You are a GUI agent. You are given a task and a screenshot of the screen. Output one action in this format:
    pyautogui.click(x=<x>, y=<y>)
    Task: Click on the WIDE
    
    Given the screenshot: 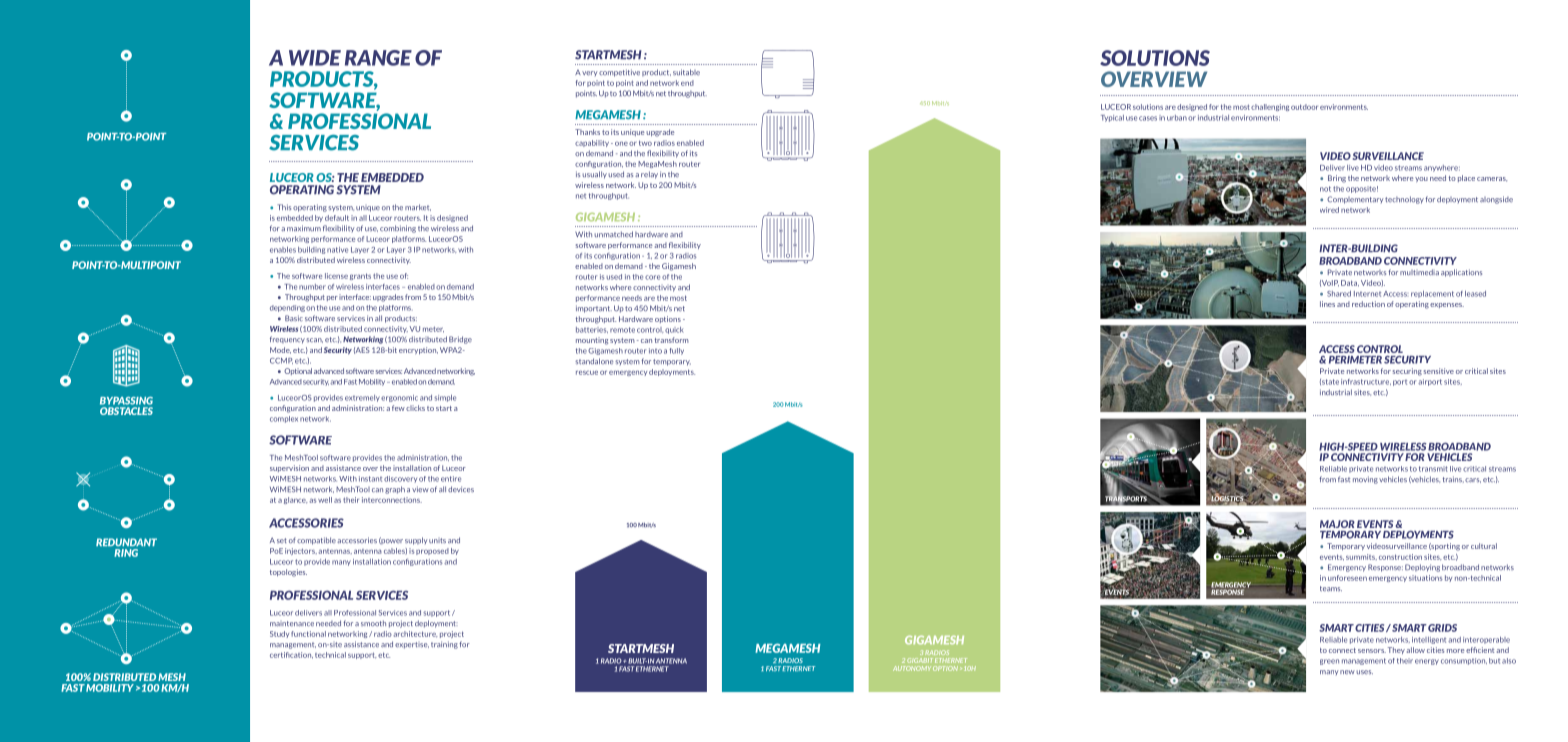 What is the action you would take?
    pyautogui.click(x=315, y=58)
